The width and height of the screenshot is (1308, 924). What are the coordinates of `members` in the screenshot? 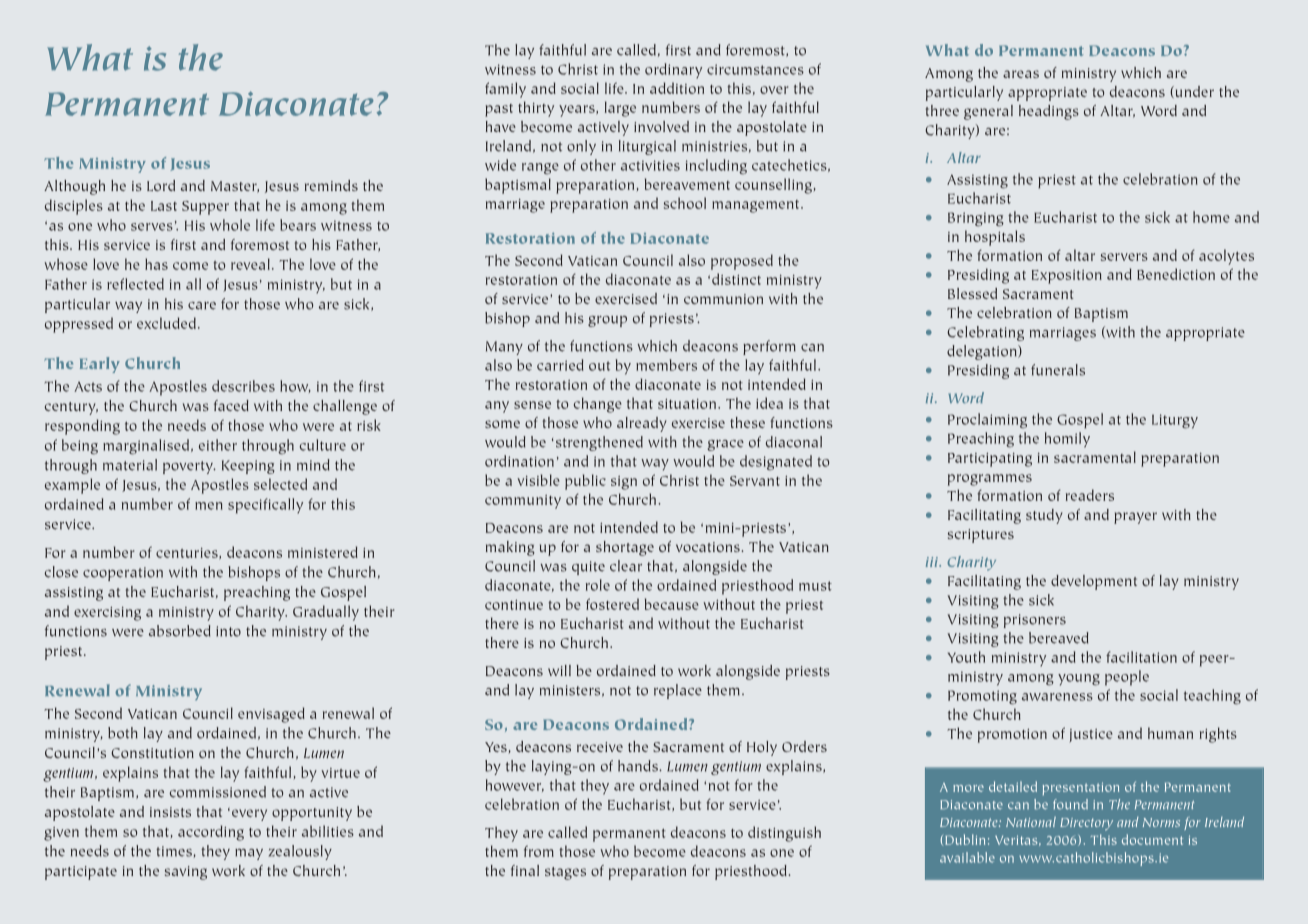 It's located at (666, 365).
